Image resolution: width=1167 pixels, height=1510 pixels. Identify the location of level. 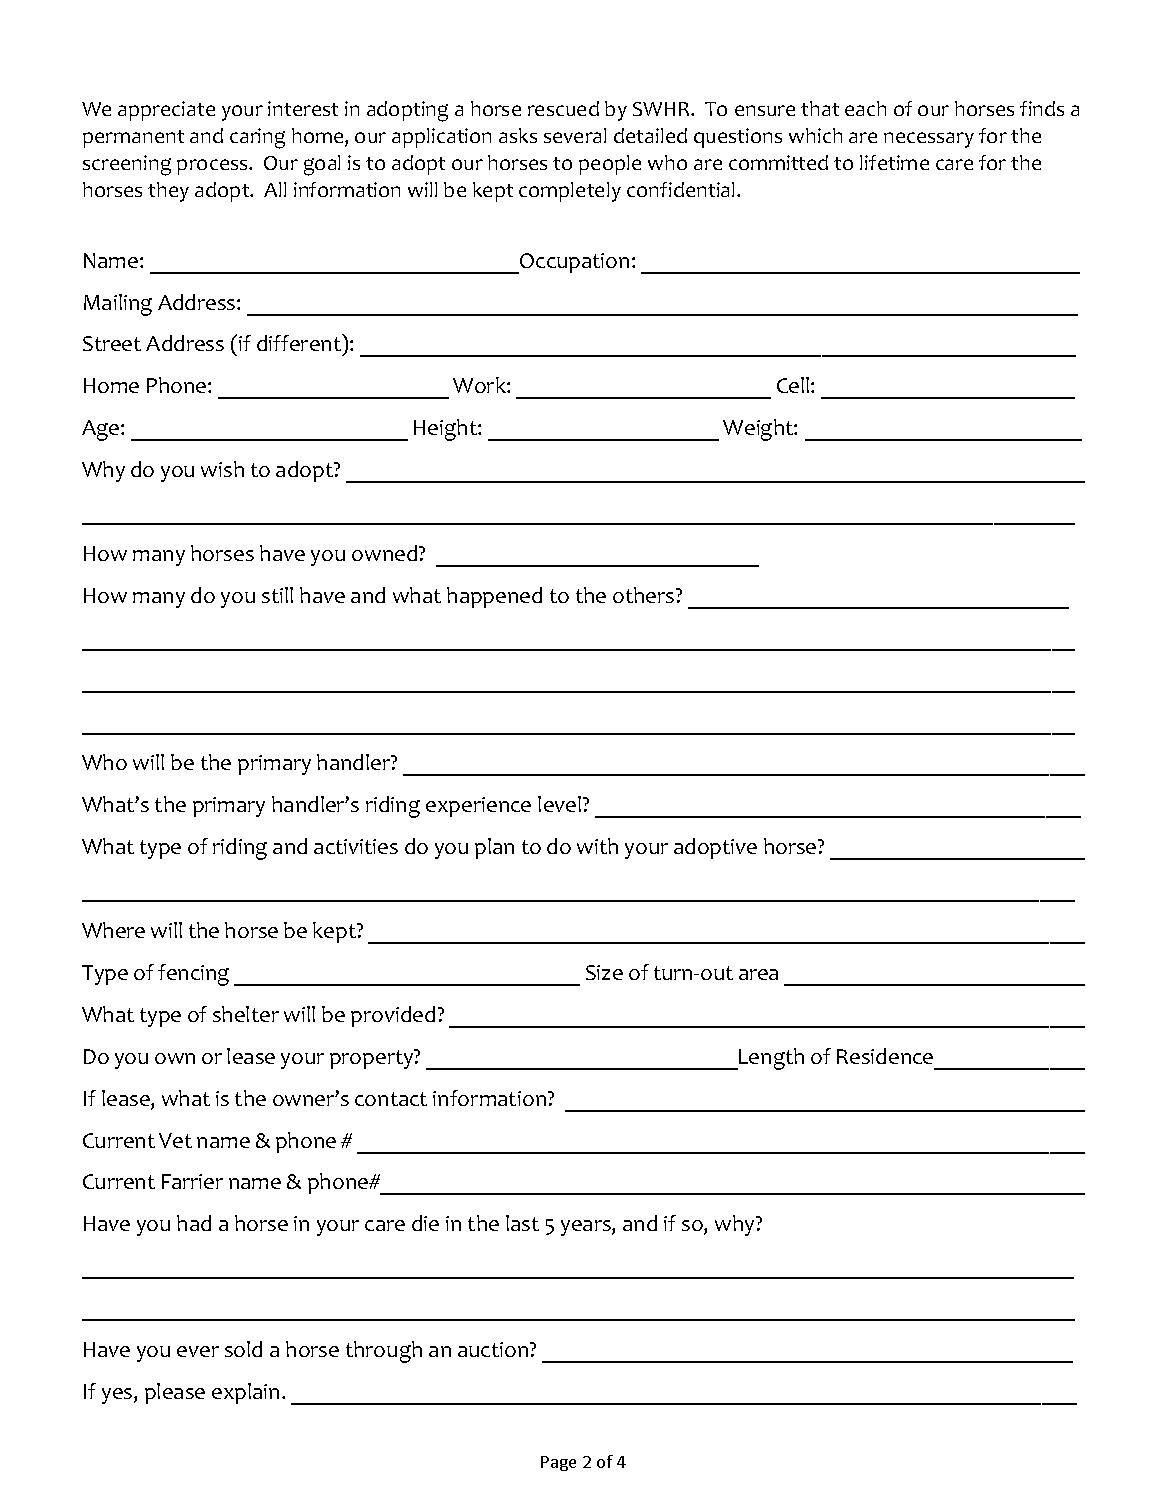
(559, 804).
